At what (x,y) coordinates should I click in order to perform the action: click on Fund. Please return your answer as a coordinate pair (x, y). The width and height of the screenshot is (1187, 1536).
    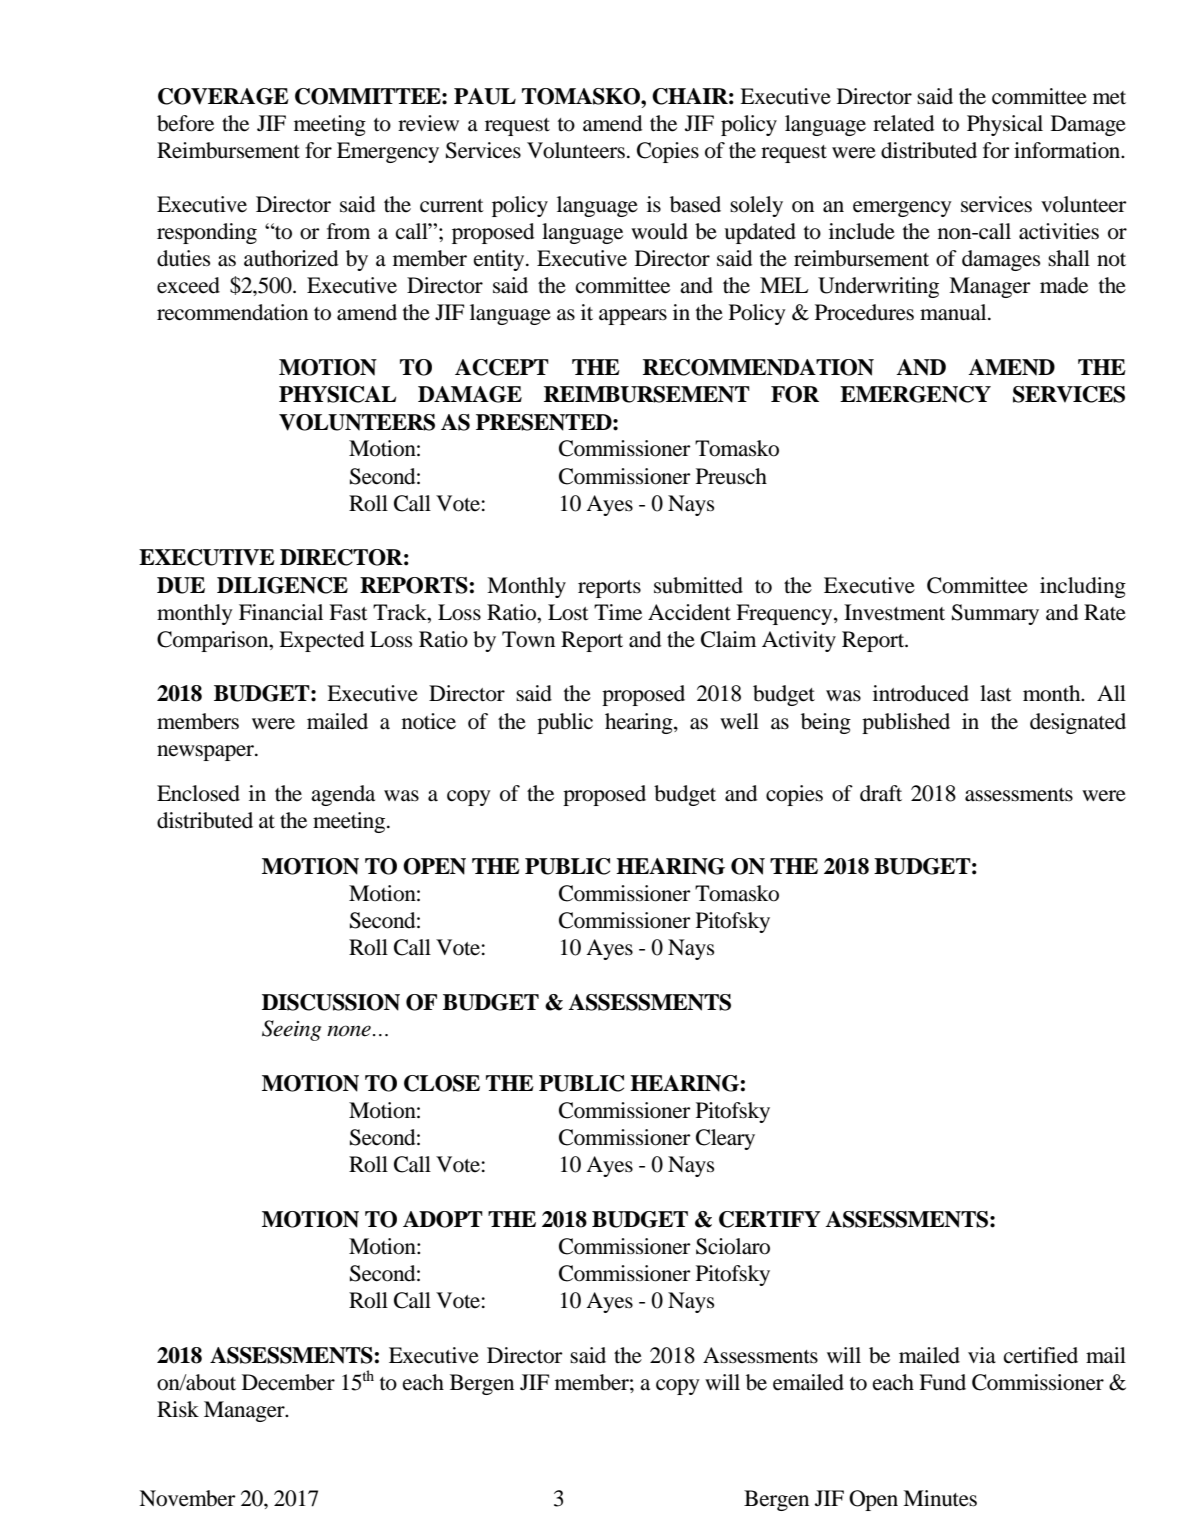
    Looking at the image, I should click on (942, 1382).
